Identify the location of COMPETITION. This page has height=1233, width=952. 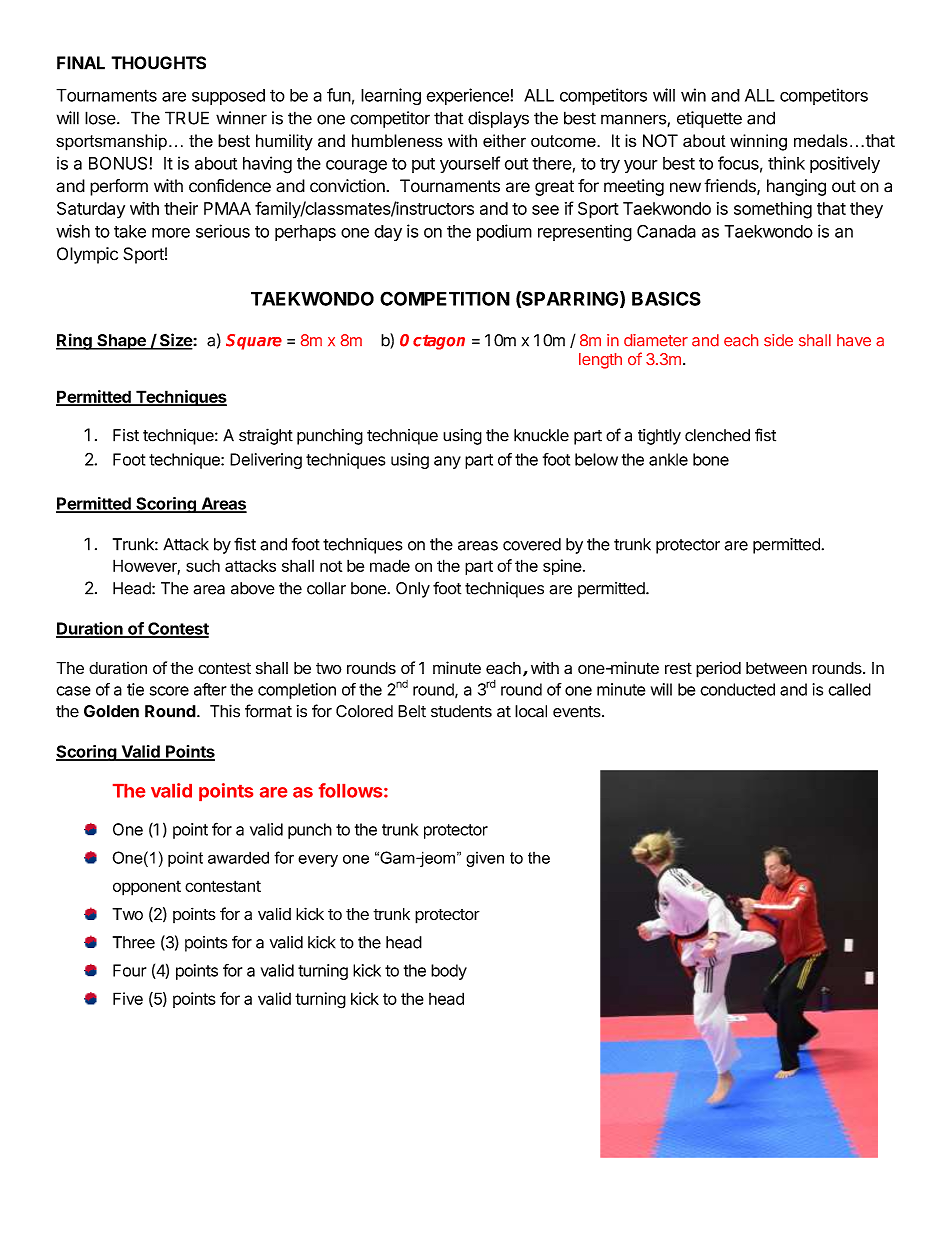
(445, 298).
